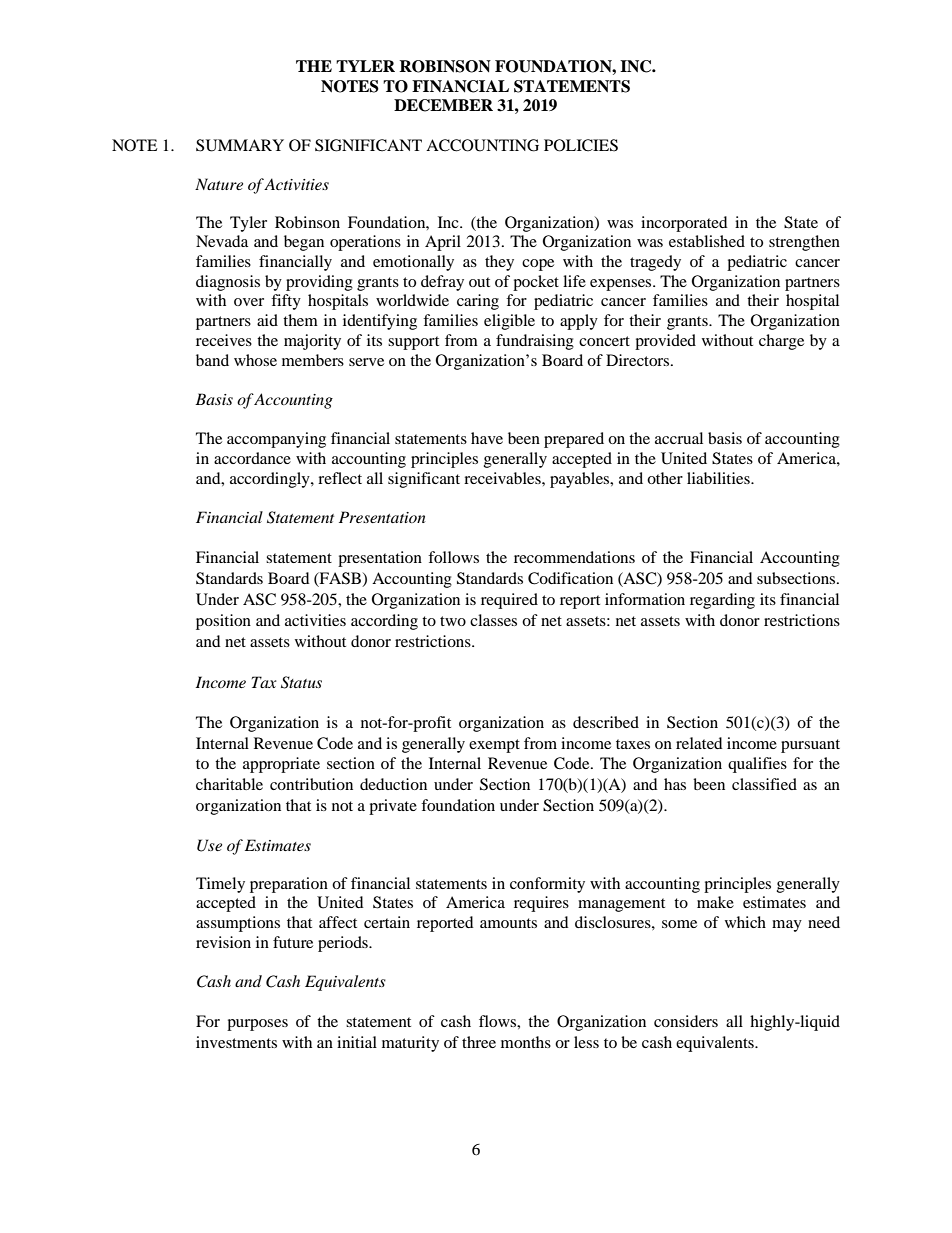 Image resolution: width=952 pixels, height=1233 pixels. I want to click on qualifies, so click(757, 765).
